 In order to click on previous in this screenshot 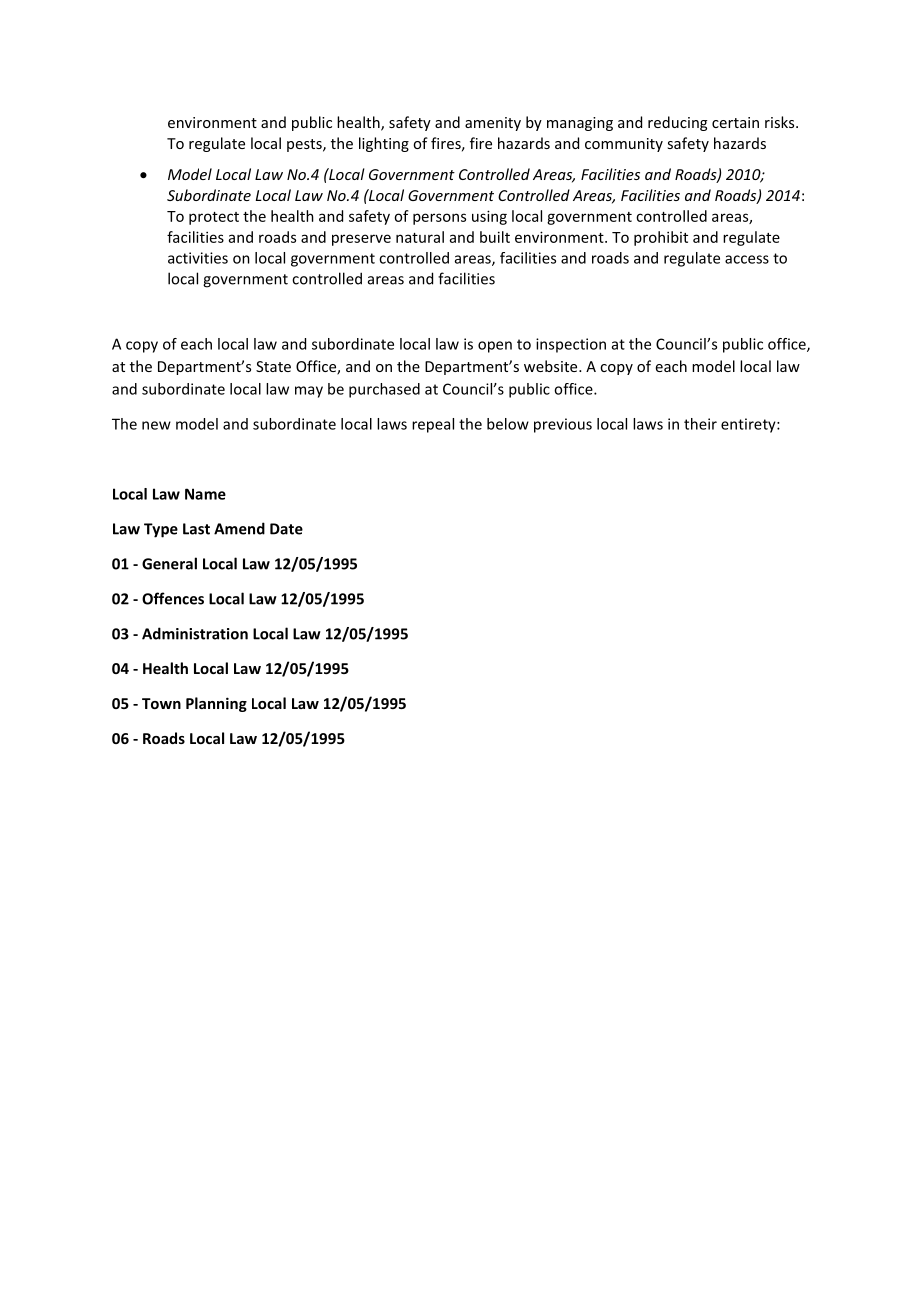, I will do `click(563, 425)`.
